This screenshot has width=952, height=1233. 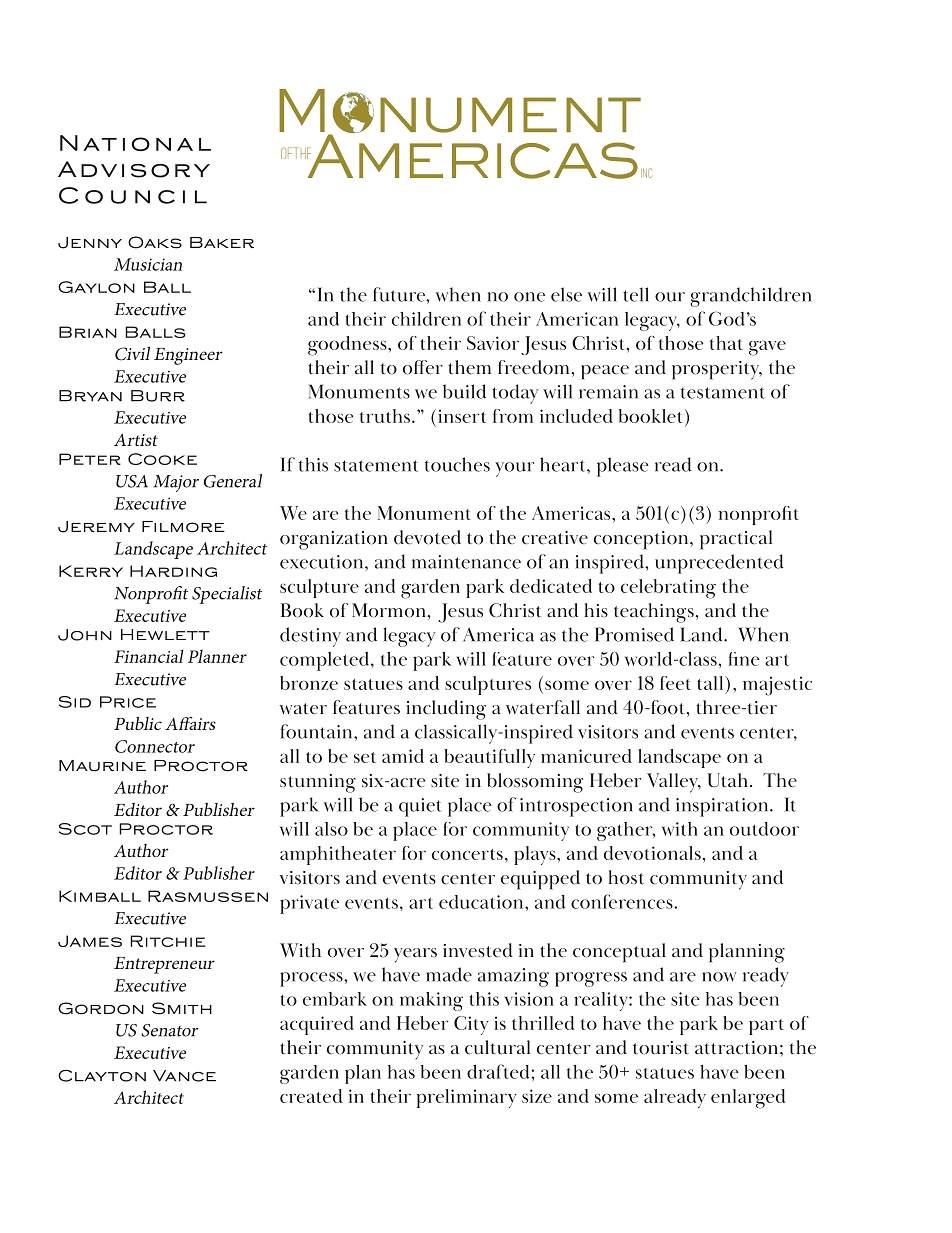 I want to click on tell, so click(x=636, y=294).
